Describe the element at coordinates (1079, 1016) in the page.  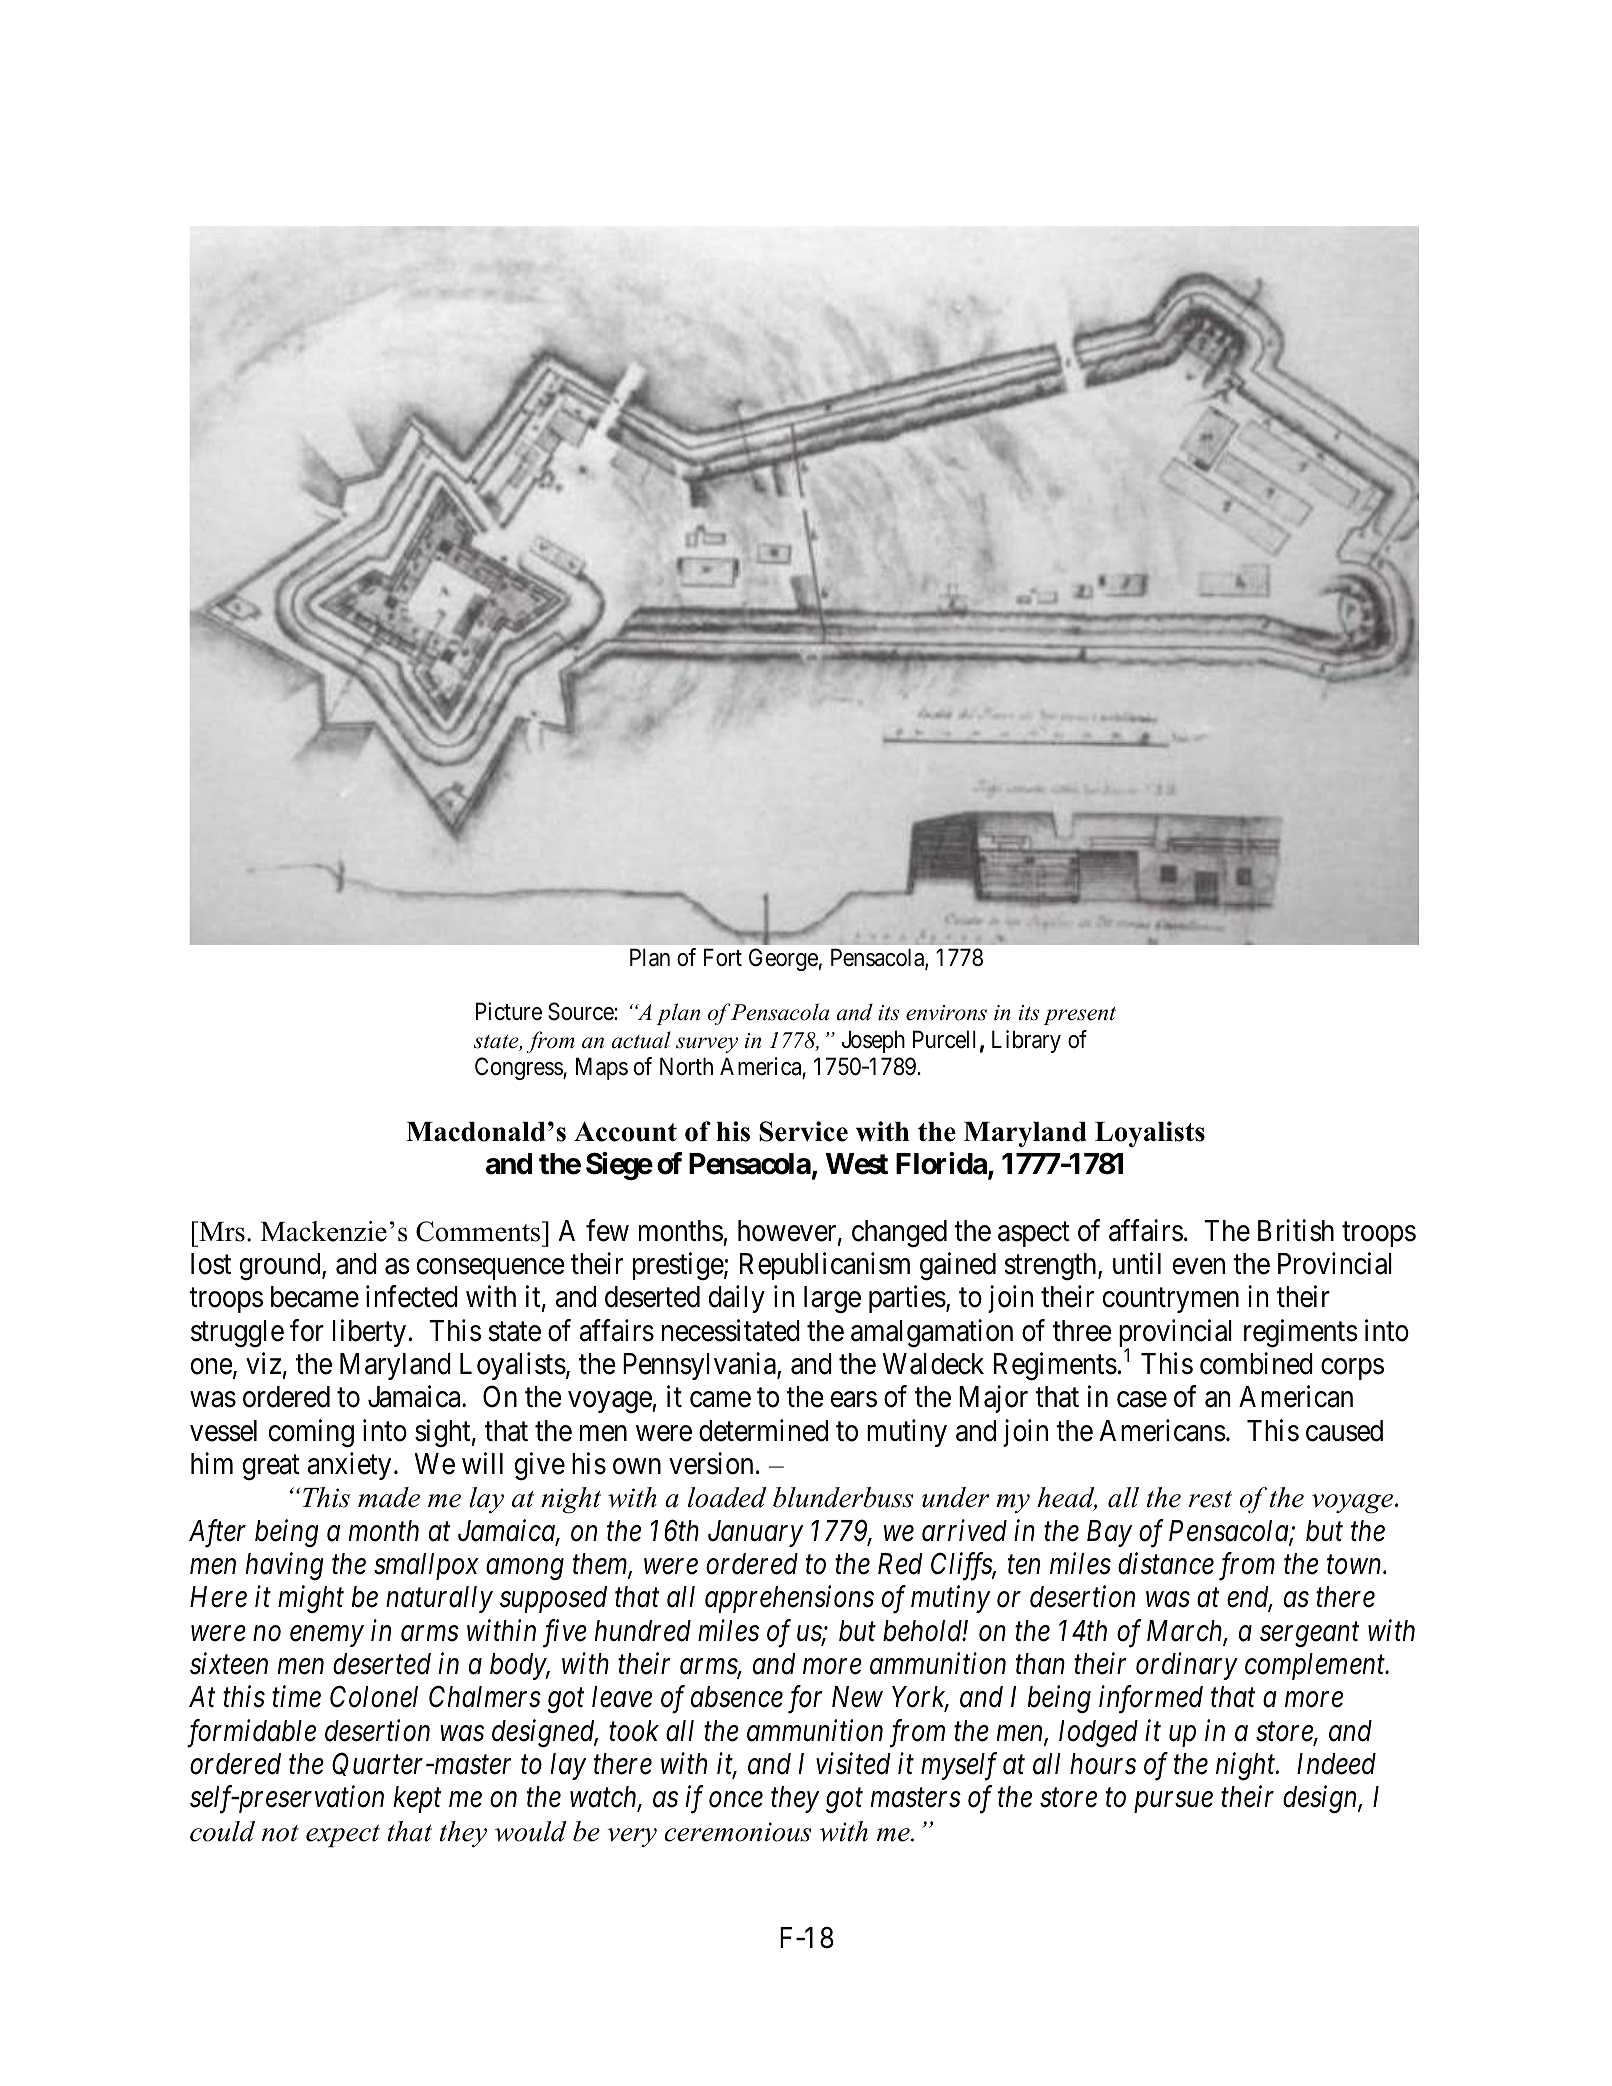
I see `present` at that location.
